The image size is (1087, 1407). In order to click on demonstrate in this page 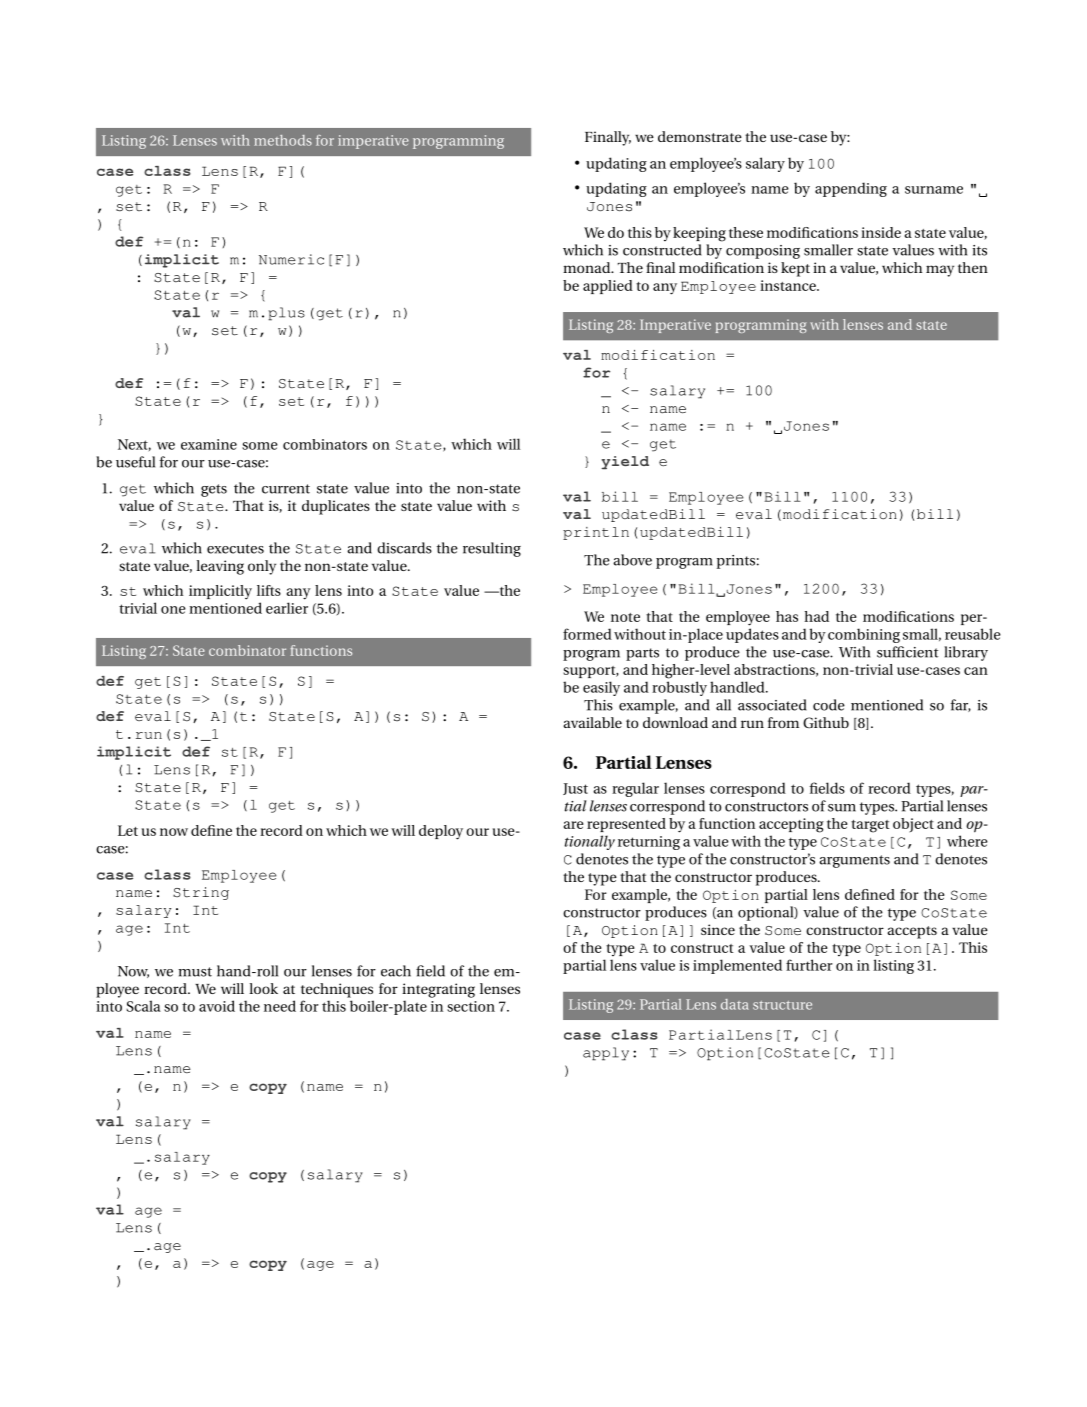, I will do `click(700, 136)`.
